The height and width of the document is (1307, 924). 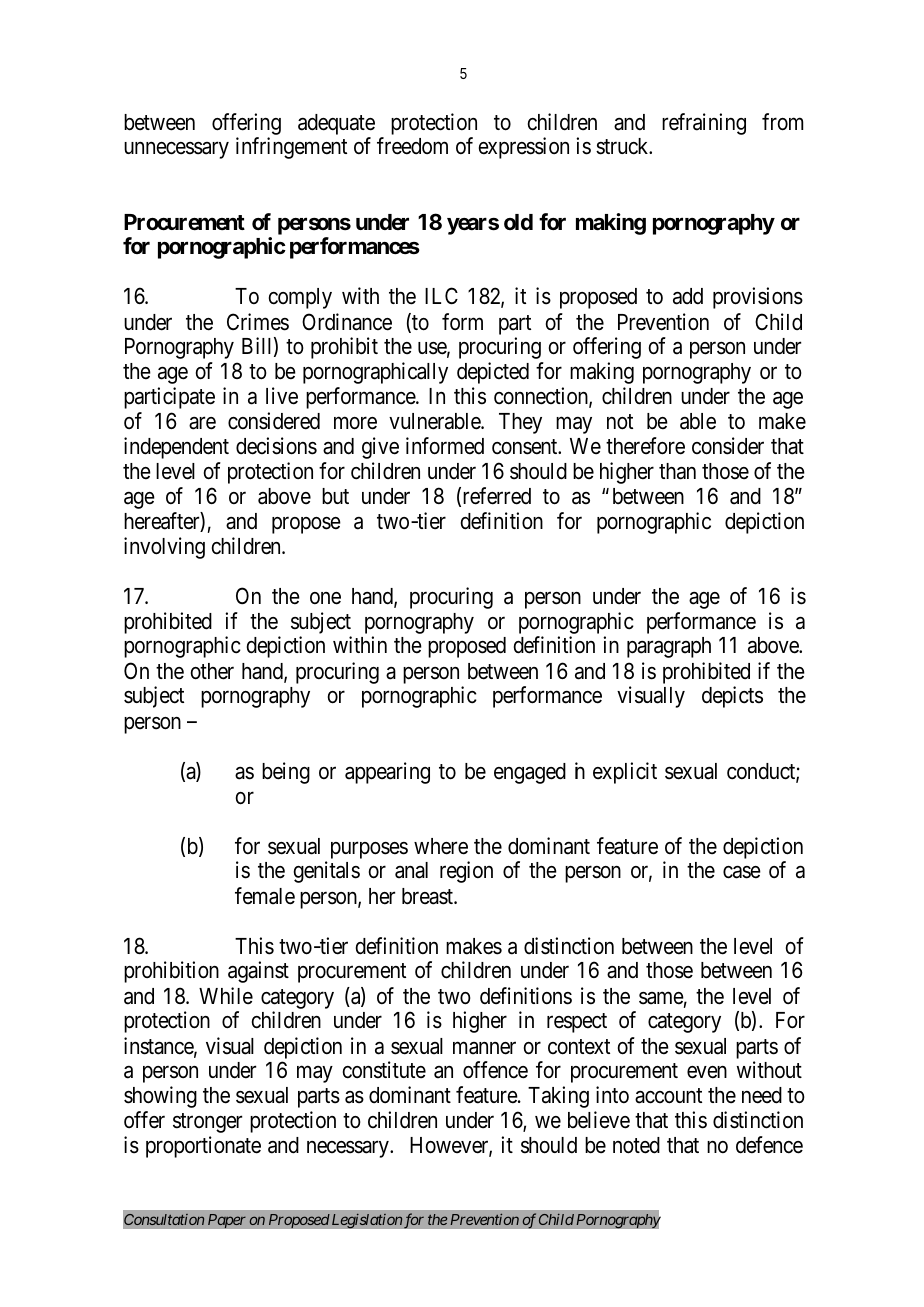 What do you see at coordinates (558, 1097) in the document?
I see `Taking` at bounding box center [558, 1097].
